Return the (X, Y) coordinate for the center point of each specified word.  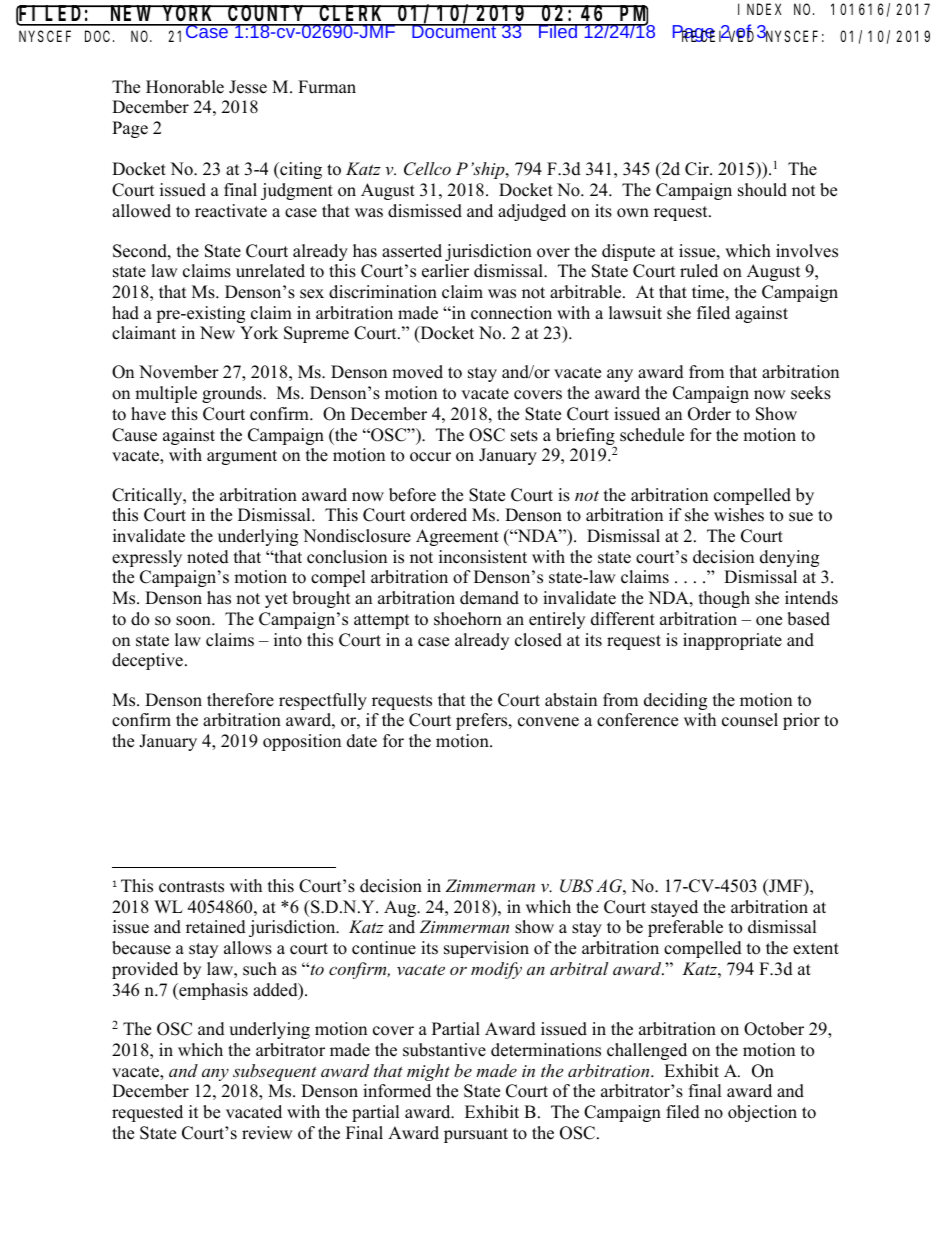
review (267, 1133)
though (724, 599)
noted (208, 557)
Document (454, 31)
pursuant (476, 1135)
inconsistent (483, 557)
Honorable (185, 87)
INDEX (760, 9)
